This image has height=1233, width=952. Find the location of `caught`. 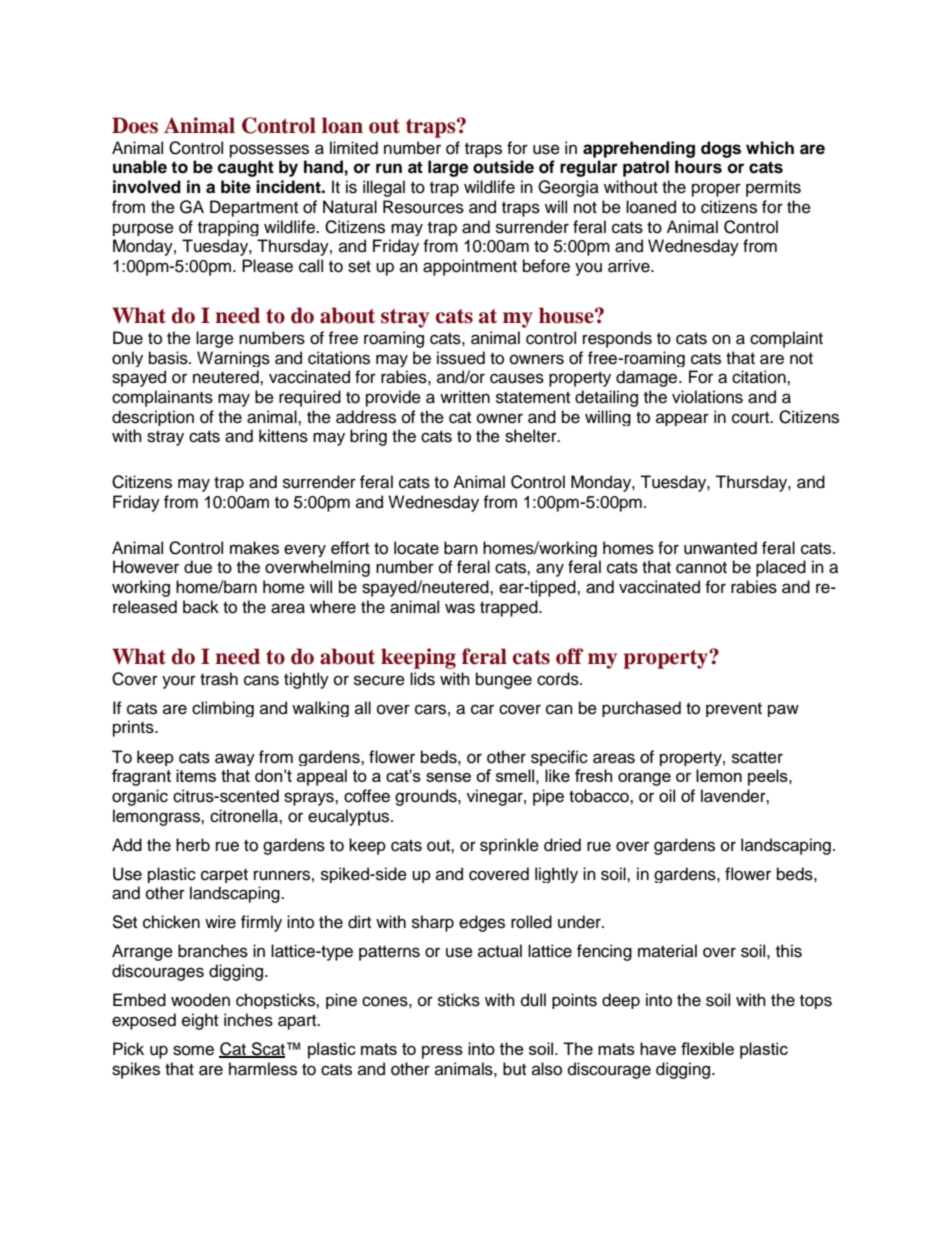

caught is located at coordinates (245, 168).
